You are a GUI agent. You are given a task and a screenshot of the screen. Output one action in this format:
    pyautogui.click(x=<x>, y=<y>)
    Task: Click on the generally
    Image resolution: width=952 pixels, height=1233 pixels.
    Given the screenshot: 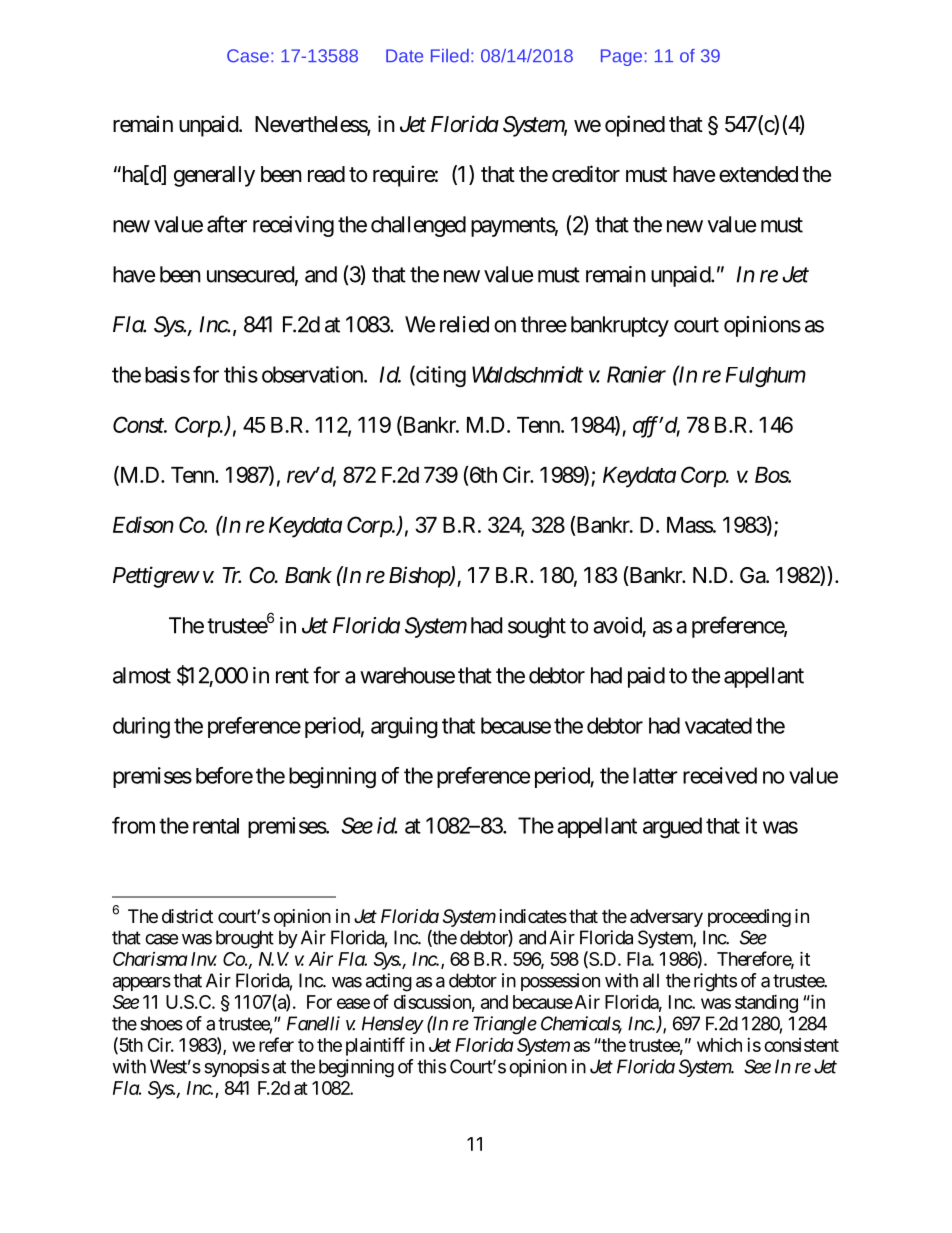 What is the action you would take?
    pyautogui.click(x=214, y=176)
